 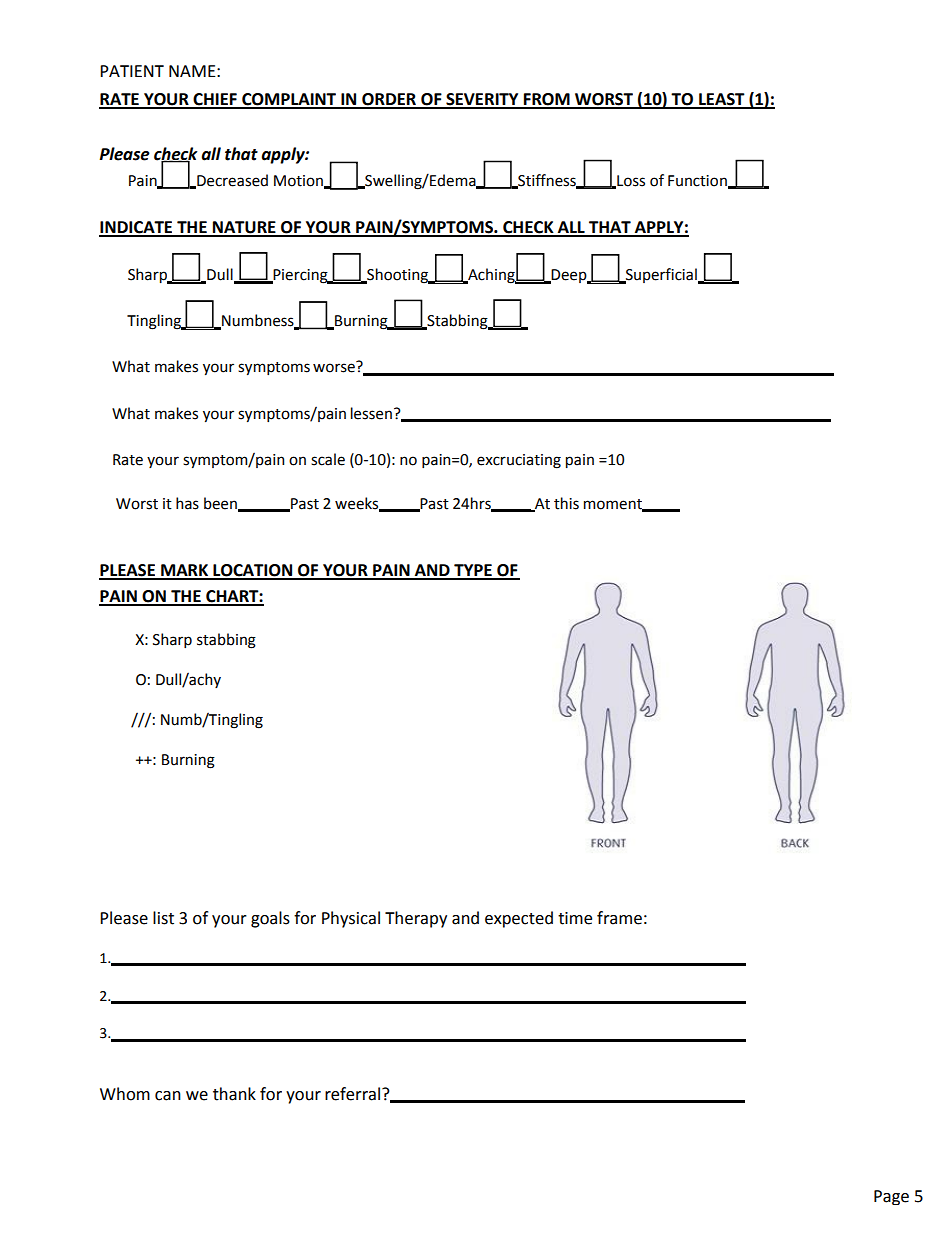 What do you see at coordinates (215, 100) in the screenshot?
I see `CHIEF` at bounding box center [215, 100].
